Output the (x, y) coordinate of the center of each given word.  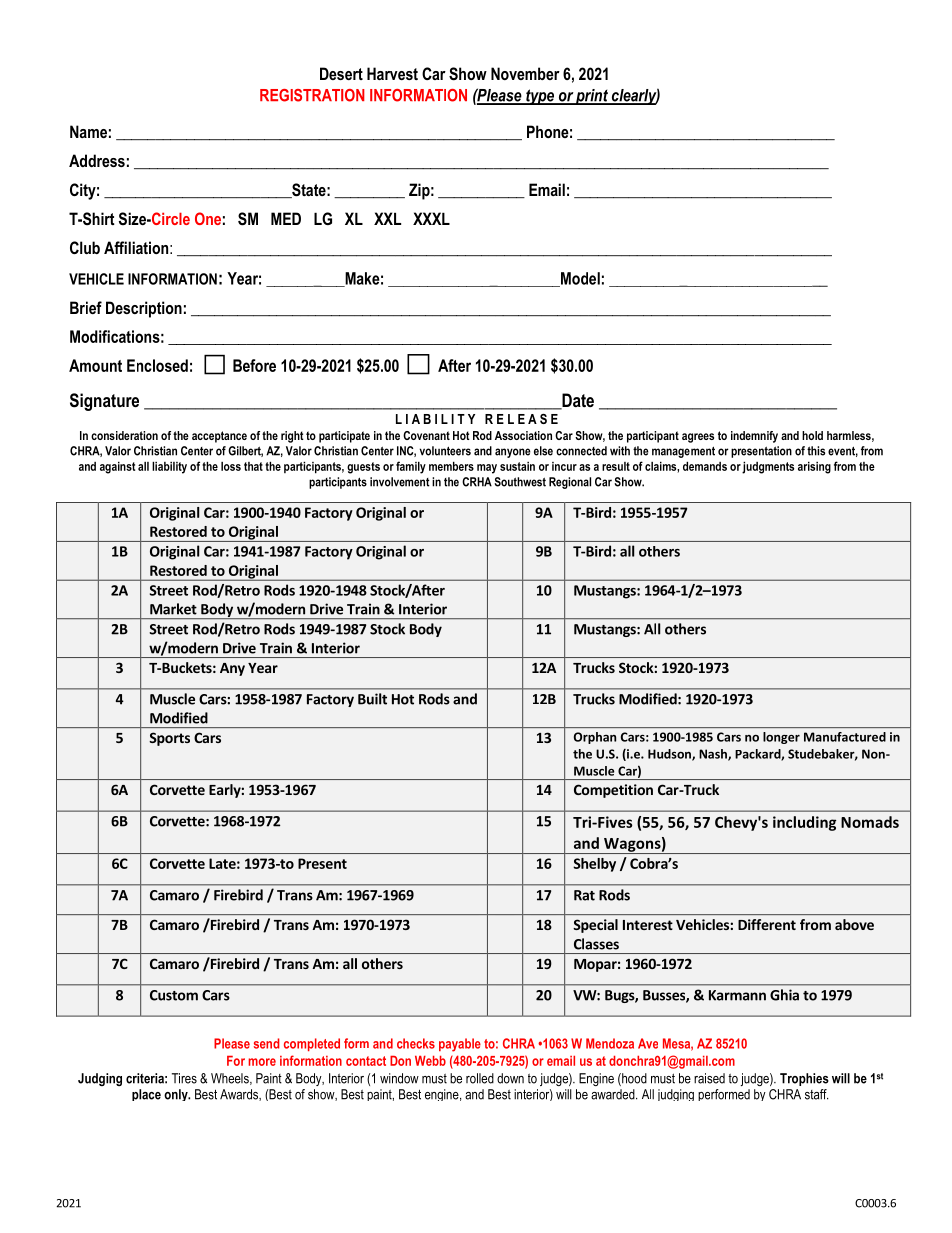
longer (781, 738)
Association (523, 435)
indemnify (754, 437)
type (540, 97)
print (592, 97)
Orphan (595, 738)
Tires (184, 1078)
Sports (169, 739)
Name (88, 131)
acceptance (219, 437)
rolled (480, 1078)
